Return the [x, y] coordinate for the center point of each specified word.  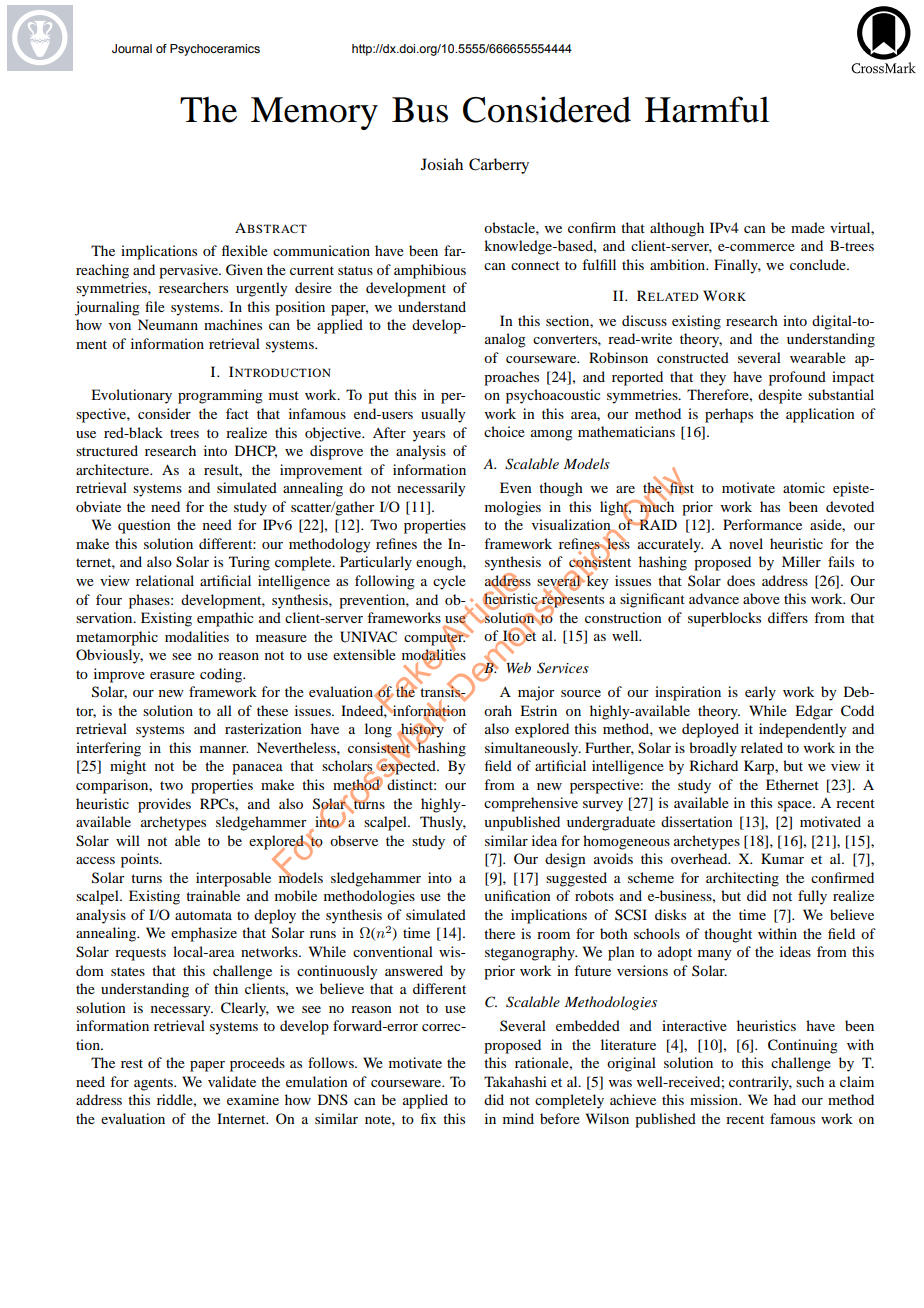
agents [154, 1084]
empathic [225, 619]
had [785, 1099]
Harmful [707, 109]
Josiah [442, 164]
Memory [314, 113]
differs [788, 617]
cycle [449, 582]
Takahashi [515, 1081]
